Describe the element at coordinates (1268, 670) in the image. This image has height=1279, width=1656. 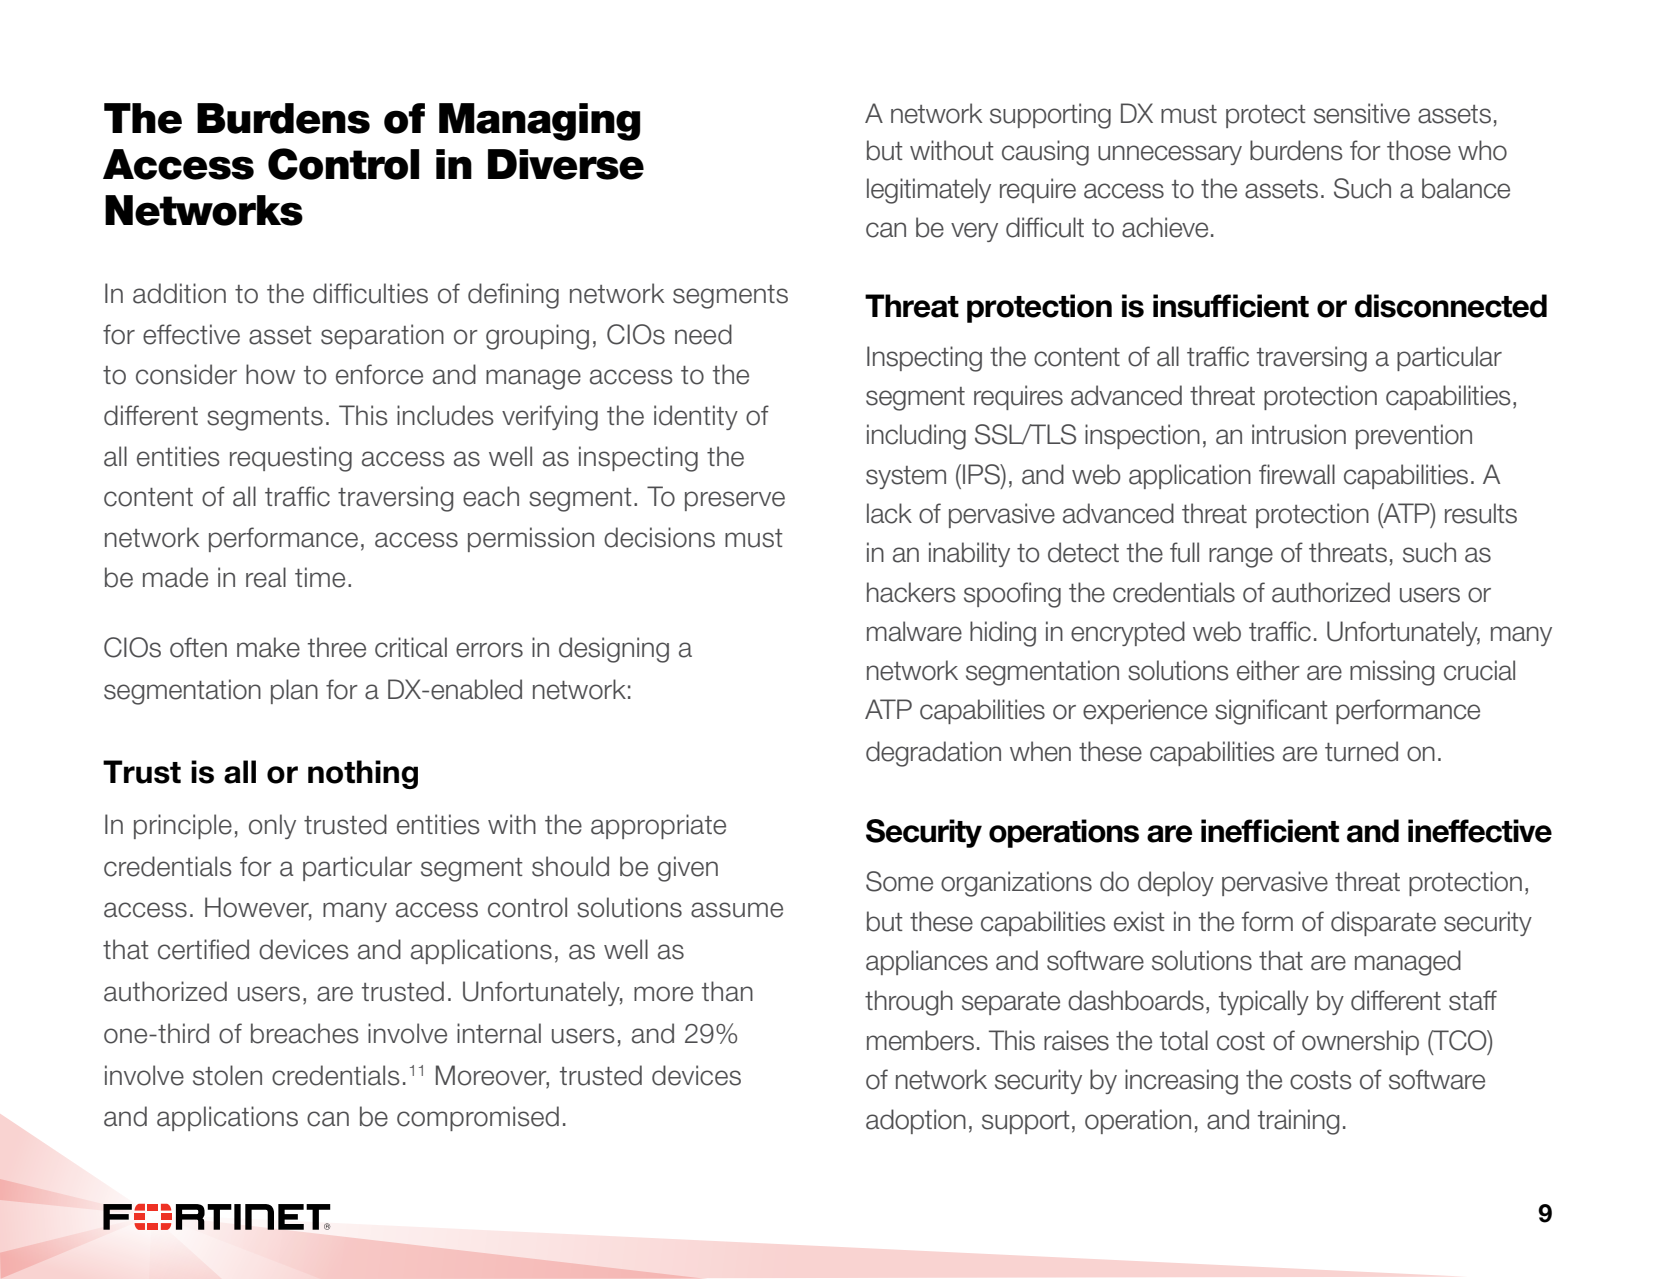
I see `either` at that location.
